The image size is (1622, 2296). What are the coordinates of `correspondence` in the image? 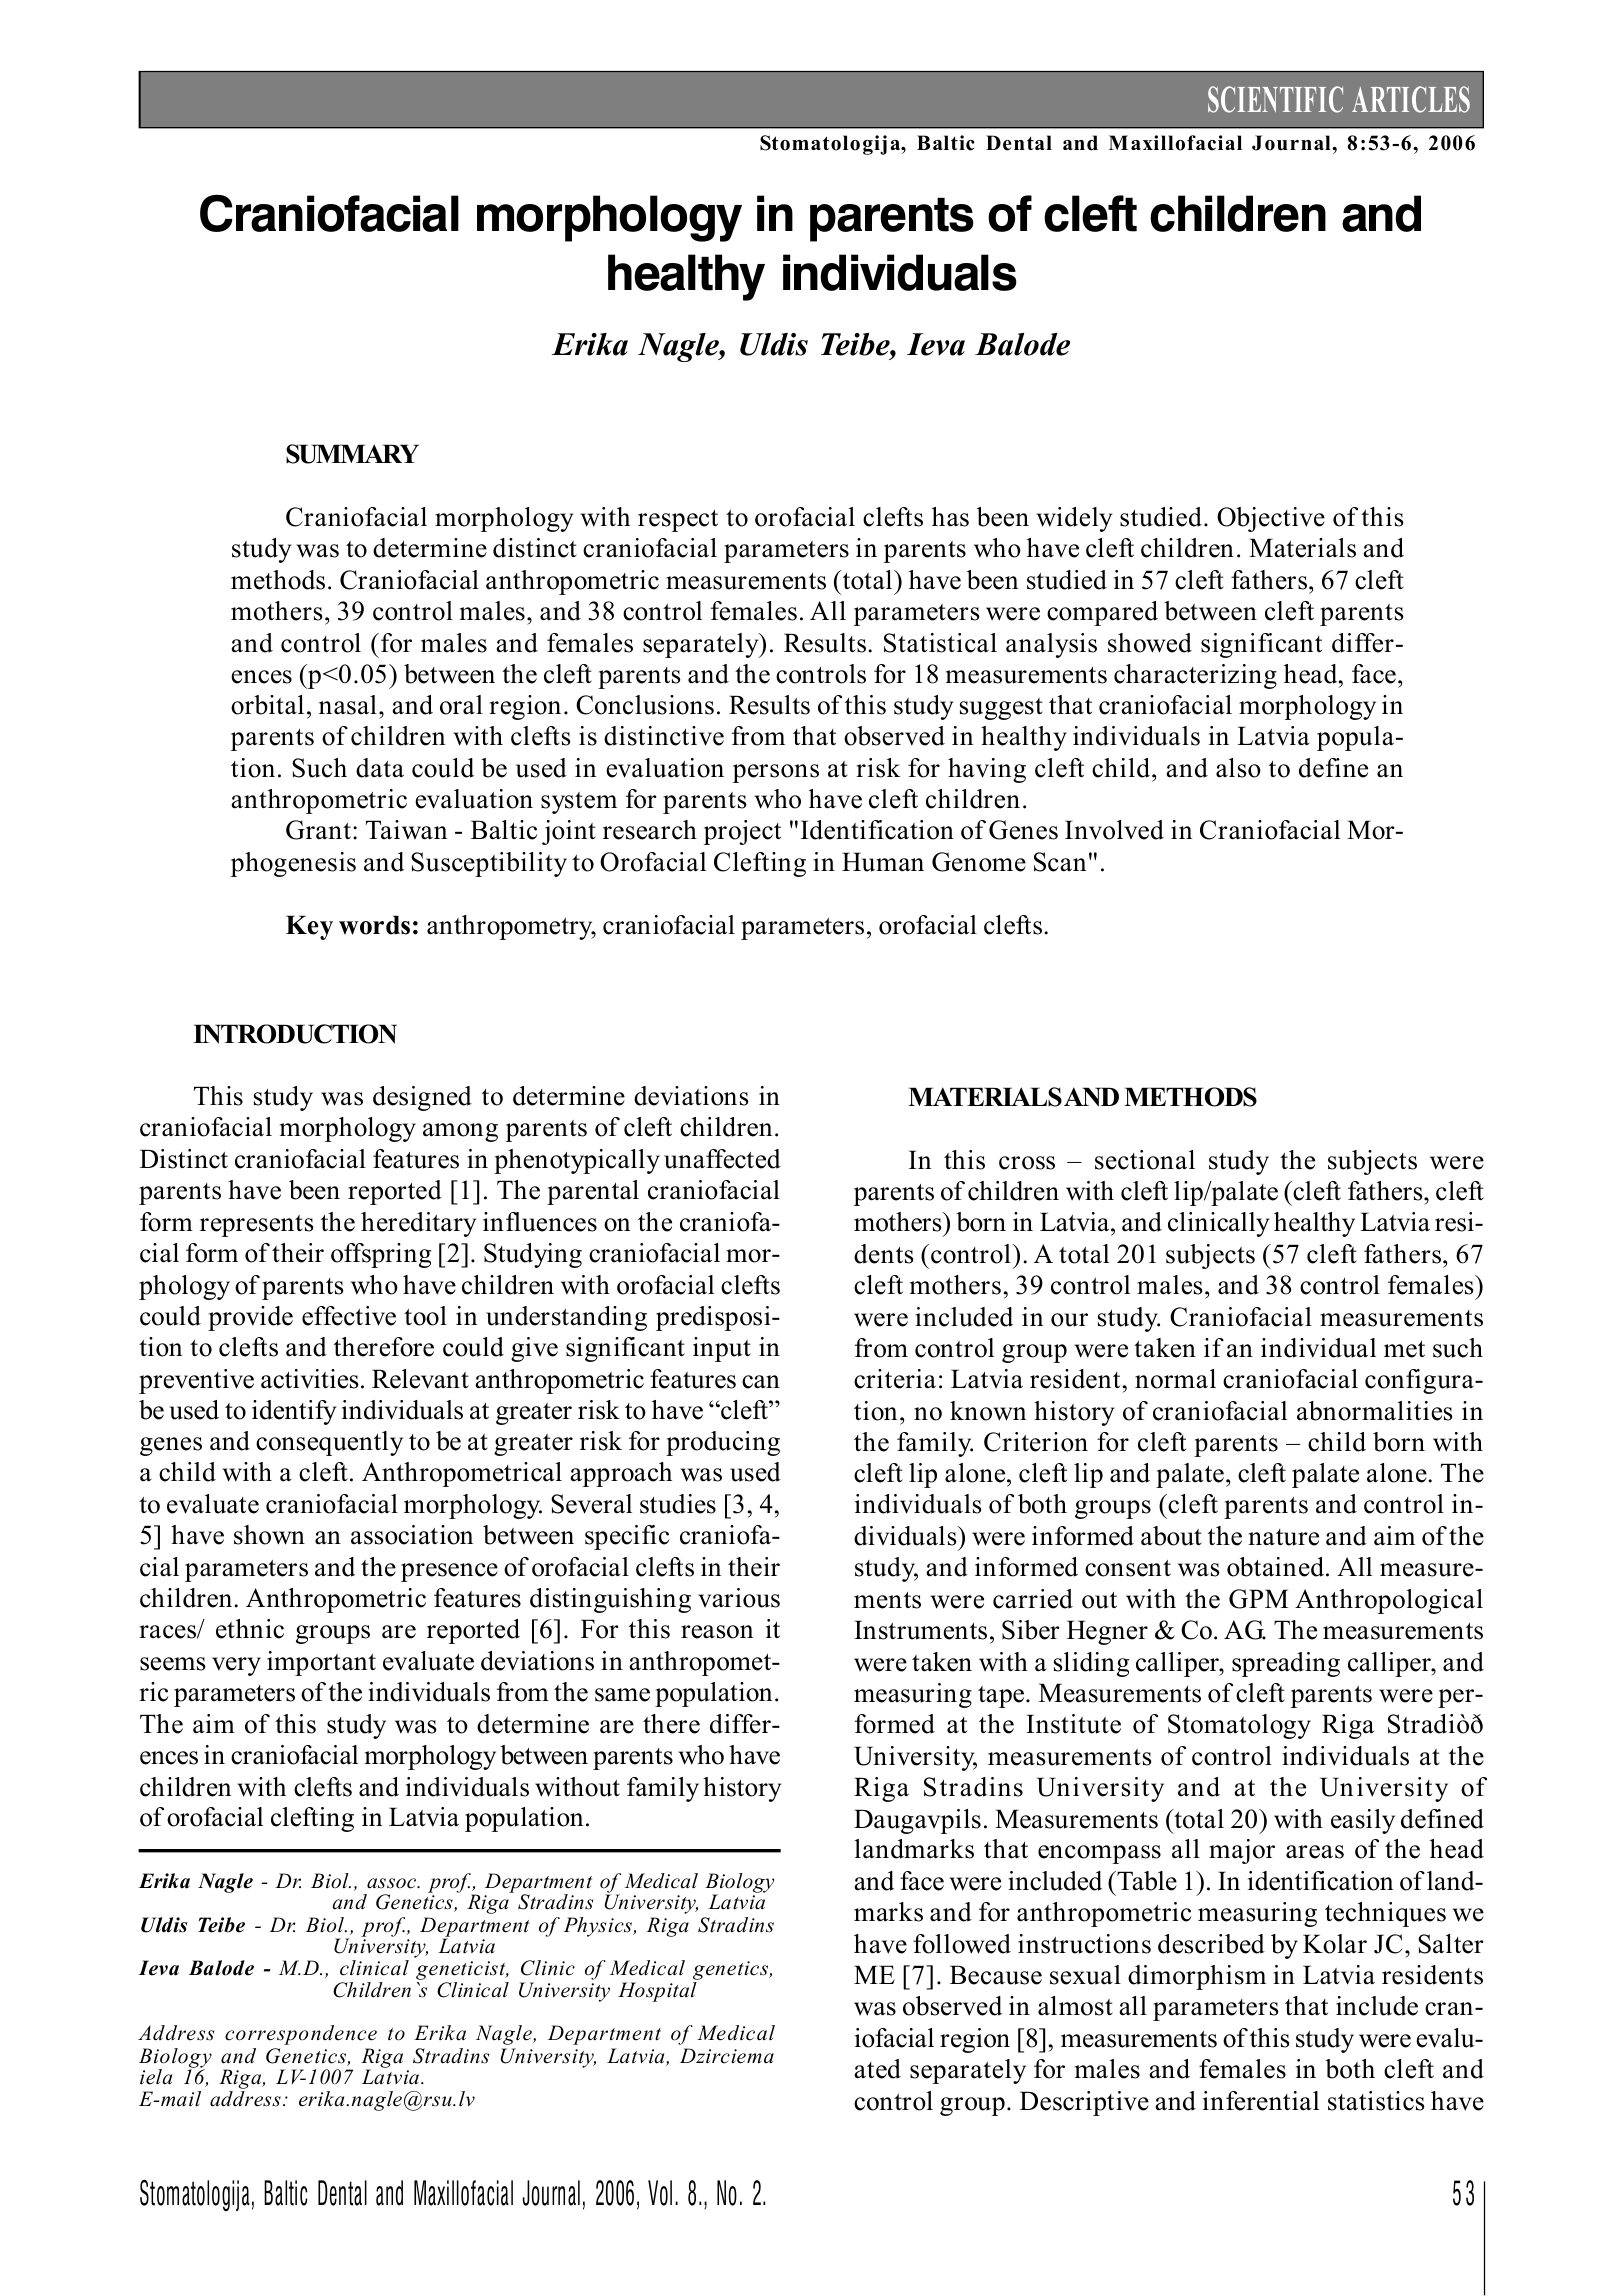 It's located at (301, 2035).
